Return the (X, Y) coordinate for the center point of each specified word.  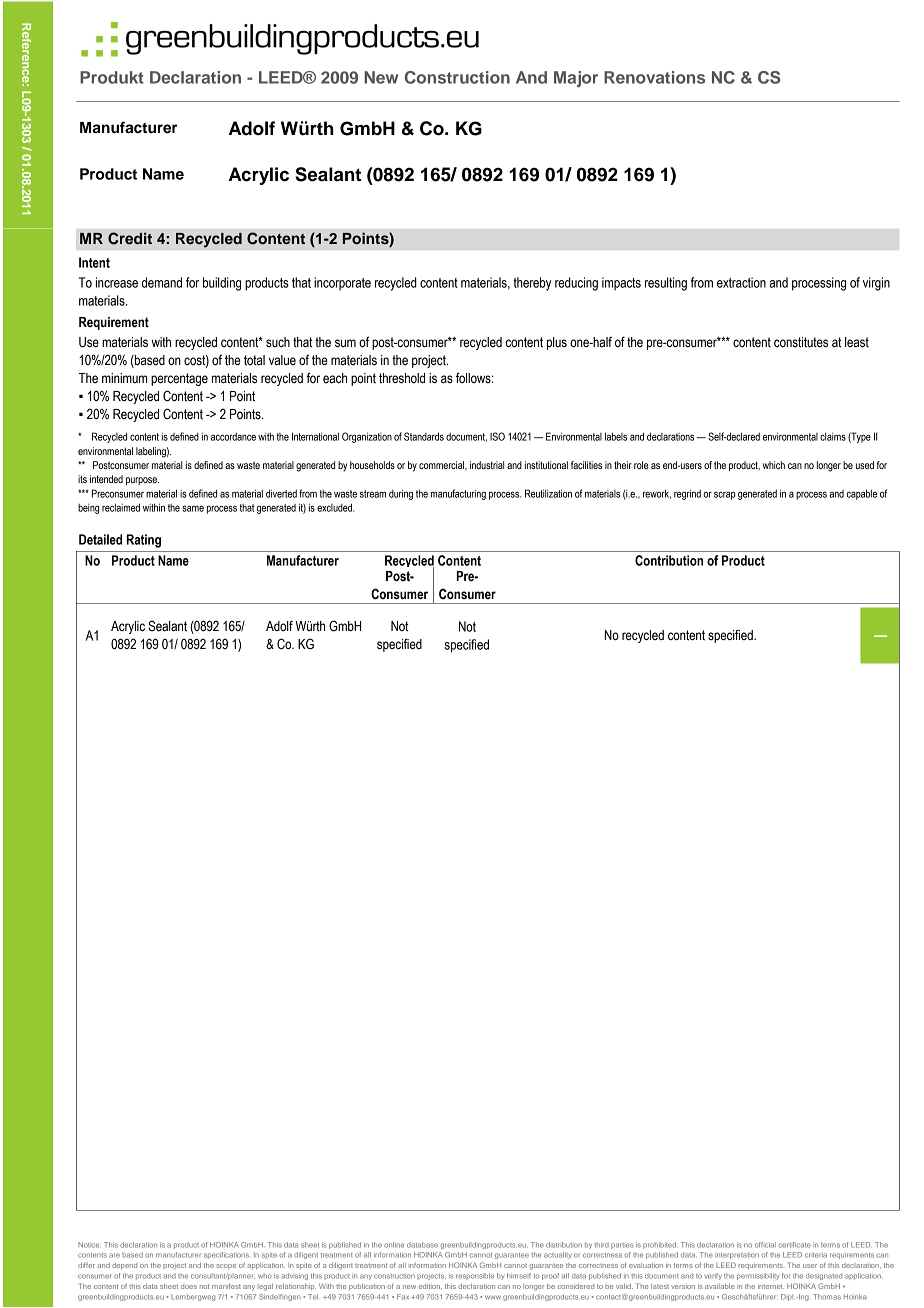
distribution (564, 1245)
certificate (795, 1245)
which (774, 465)
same (193, 508)
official (765, 1245)
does (189, 1287)
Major (576, 79)
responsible (475, 1276)
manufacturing (458, 494)
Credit (130, 238)
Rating (144, 541)
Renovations (654, 77)
